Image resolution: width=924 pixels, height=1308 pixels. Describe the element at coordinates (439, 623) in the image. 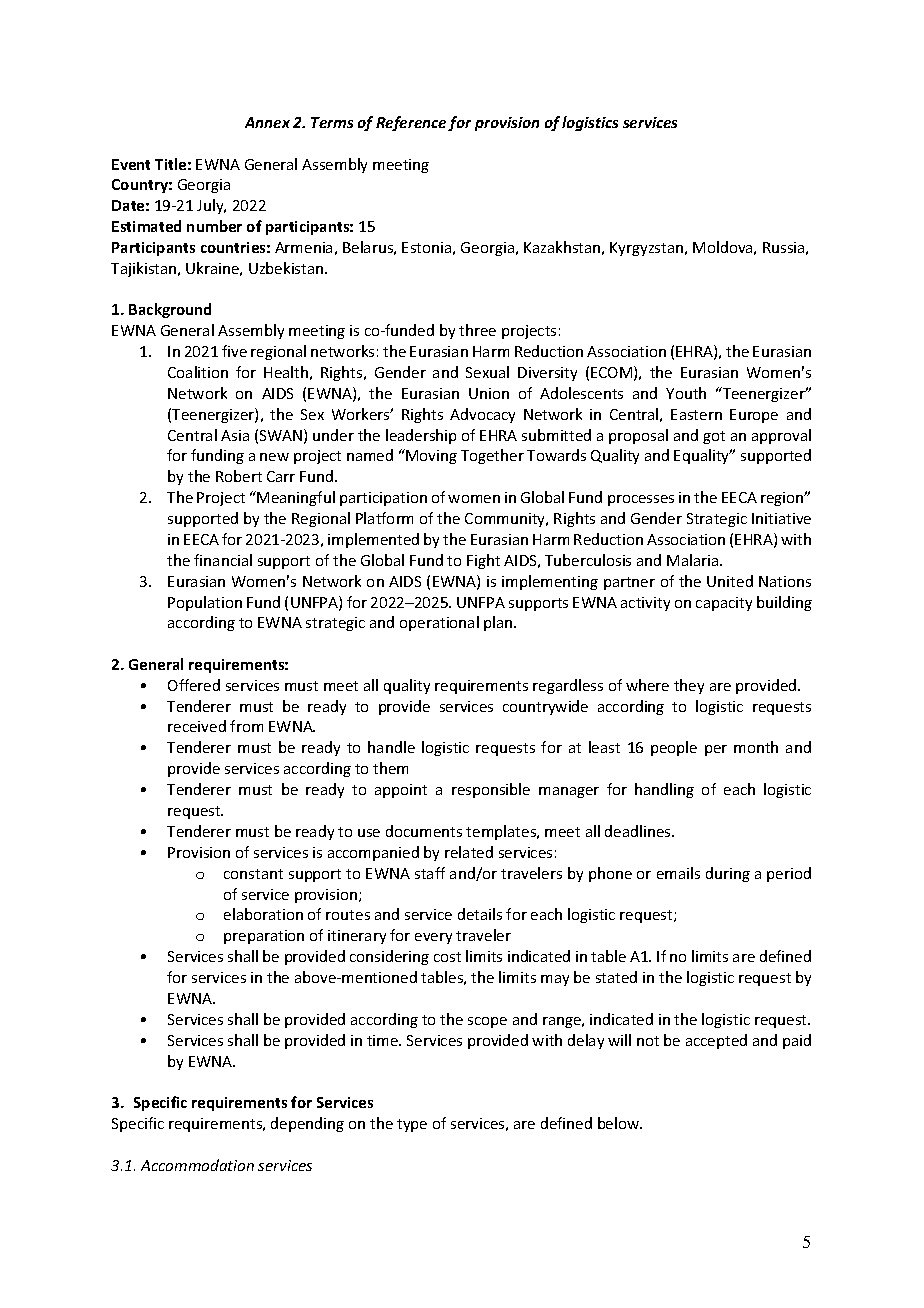

I see `operational` at that location.
